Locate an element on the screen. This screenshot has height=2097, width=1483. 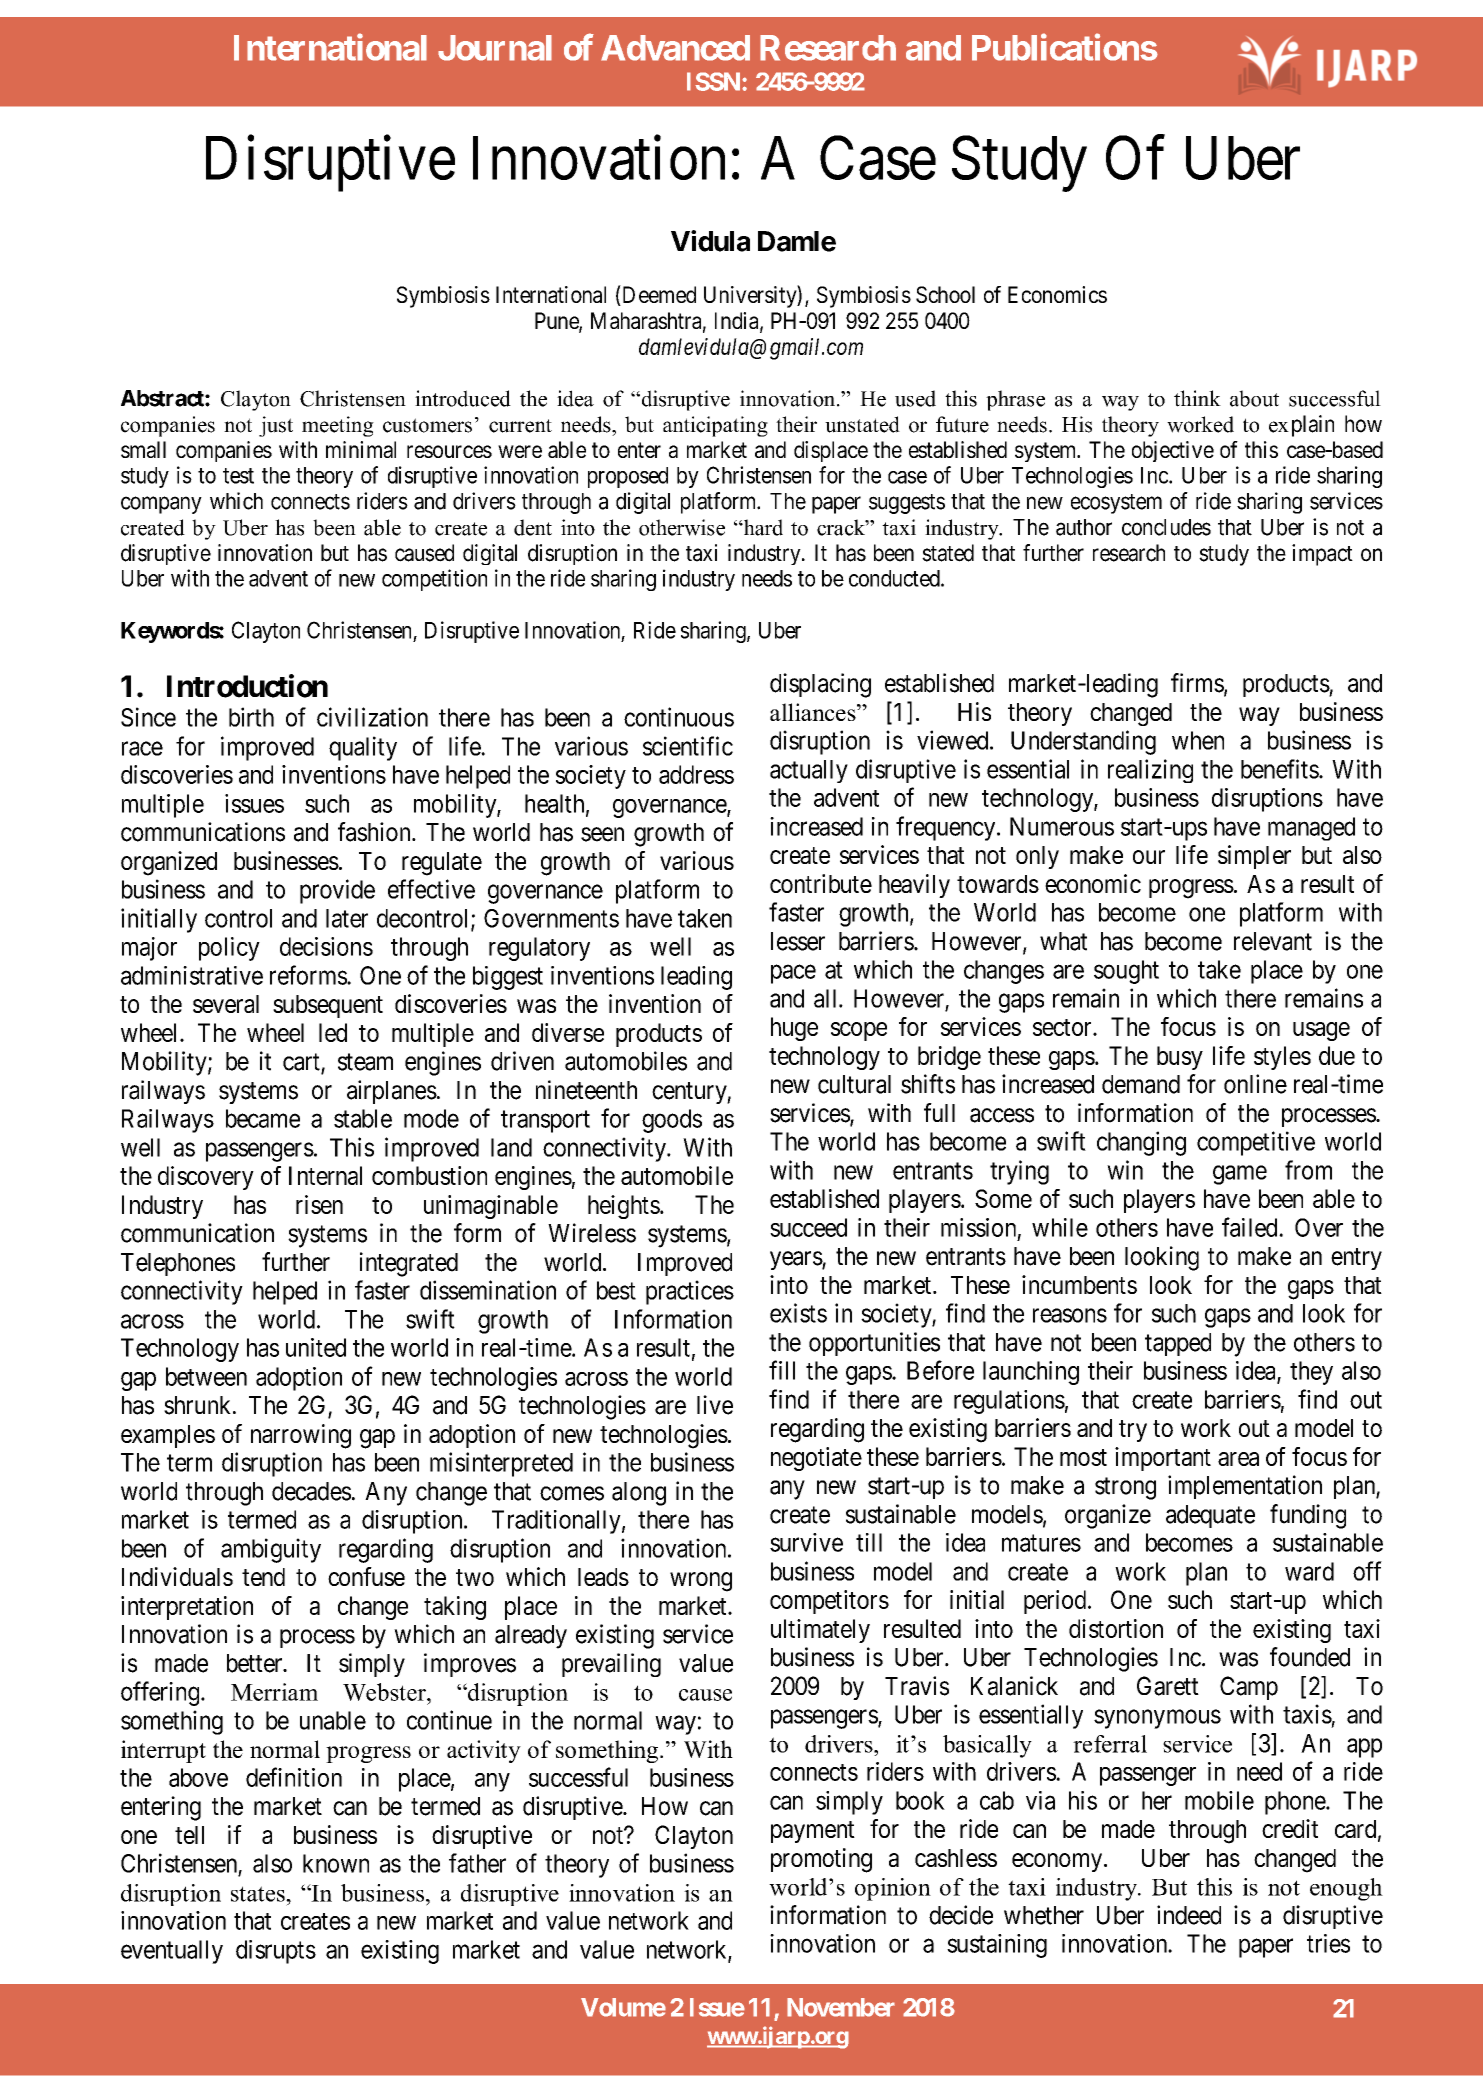
decades is located at coordinates (311, 1491).
